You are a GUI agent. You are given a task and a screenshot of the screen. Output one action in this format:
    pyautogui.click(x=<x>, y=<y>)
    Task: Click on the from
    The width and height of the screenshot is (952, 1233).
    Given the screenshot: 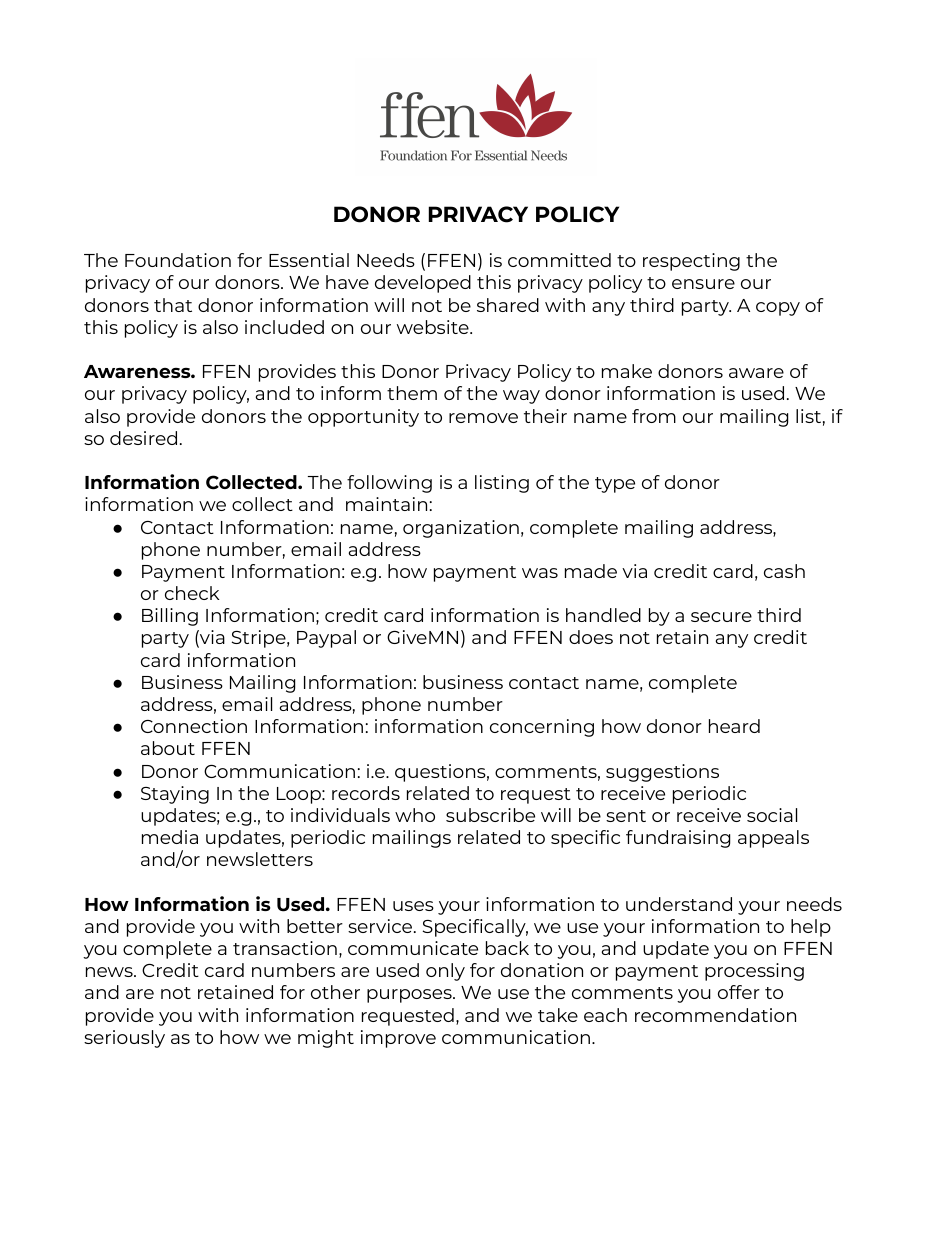 What is the action you would take?
    pyautogui.click(x=654, y=416)
